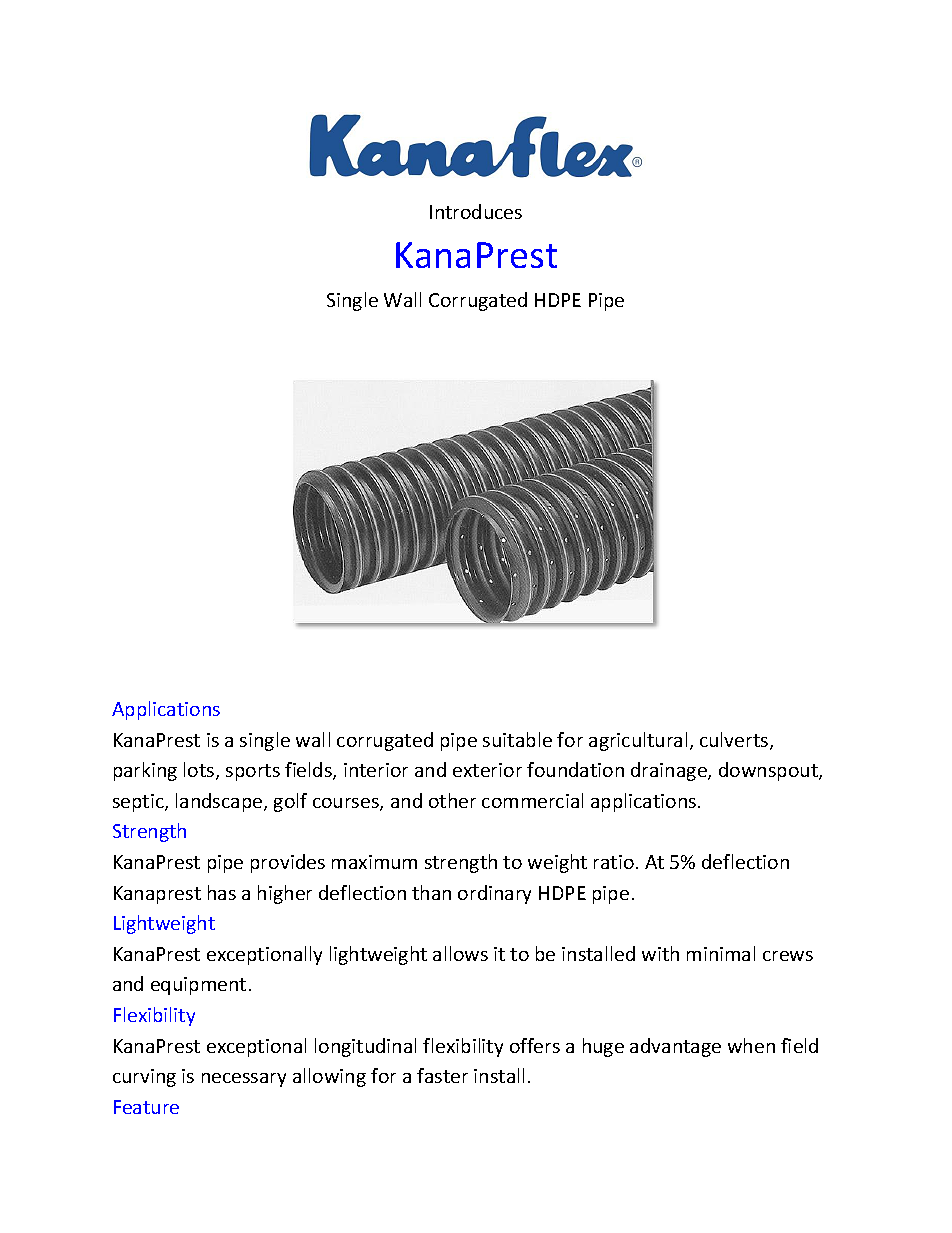 This screenshot has width=952, height=1233. I want to click on suitable, so click(517, 739).
